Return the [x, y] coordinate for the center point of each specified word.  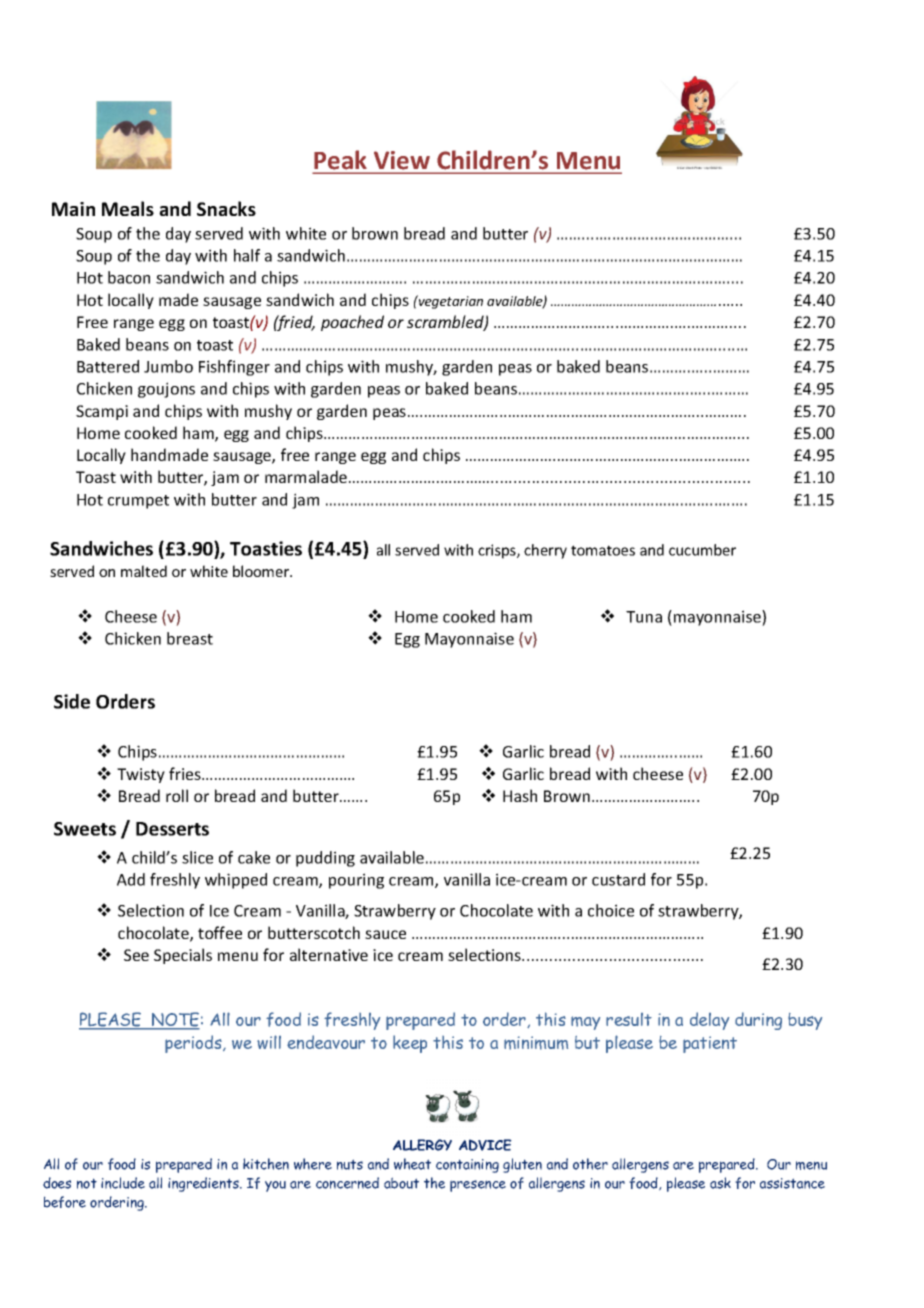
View [402, 160]
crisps [498, 551]
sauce [385, 934]
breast [190, 638]
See [136, 955]
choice [611, 910]
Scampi [102, 412]
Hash [520, 795]
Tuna [644, 617]
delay [709, 1021]
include [123, 1183]
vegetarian [450, 302]
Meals [128, 208]
